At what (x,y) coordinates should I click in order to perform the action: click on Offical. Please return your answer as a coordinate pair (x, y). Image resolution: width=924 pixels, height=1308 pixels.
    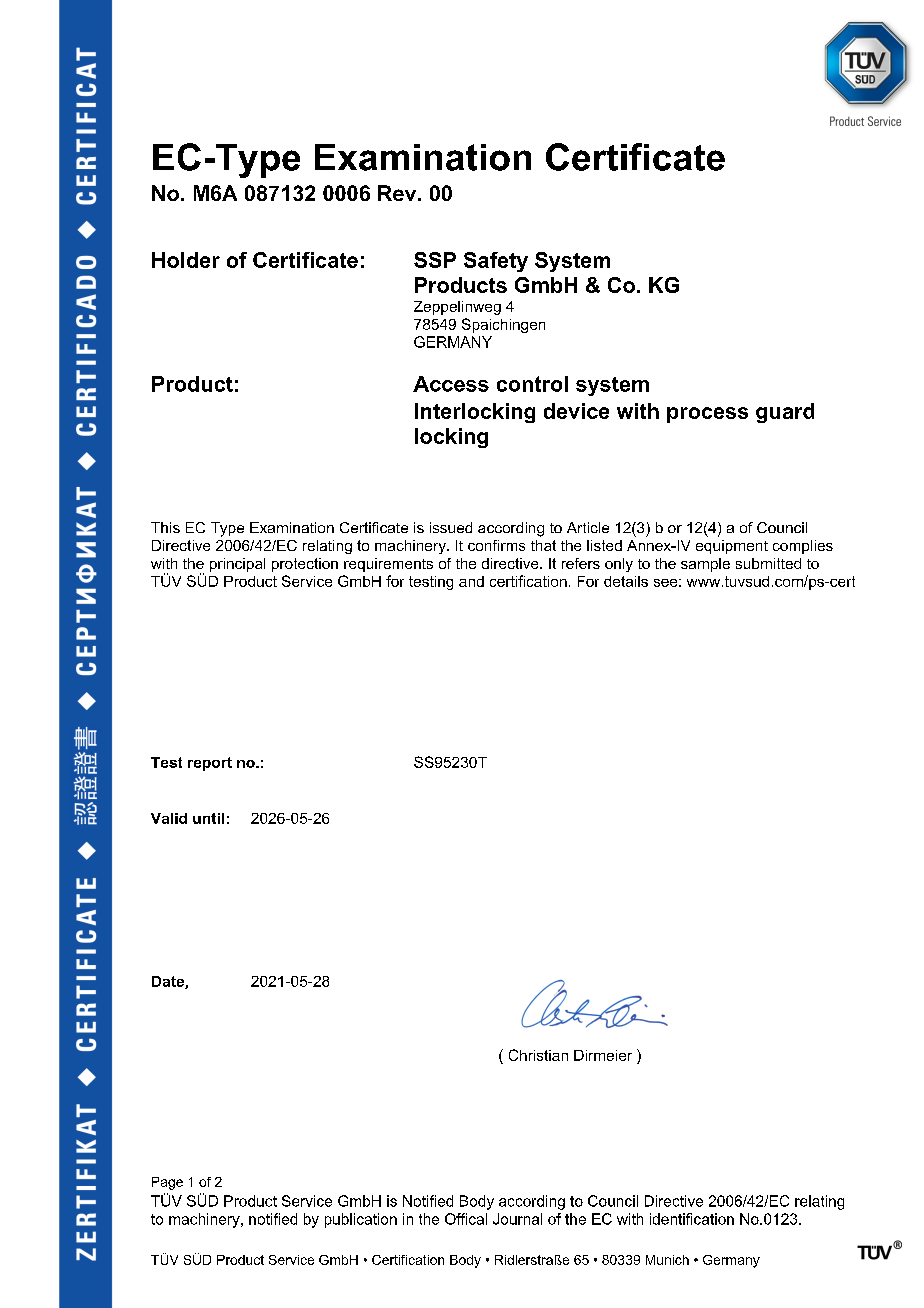
    Looking at the image, I should click on (466, 1219).
